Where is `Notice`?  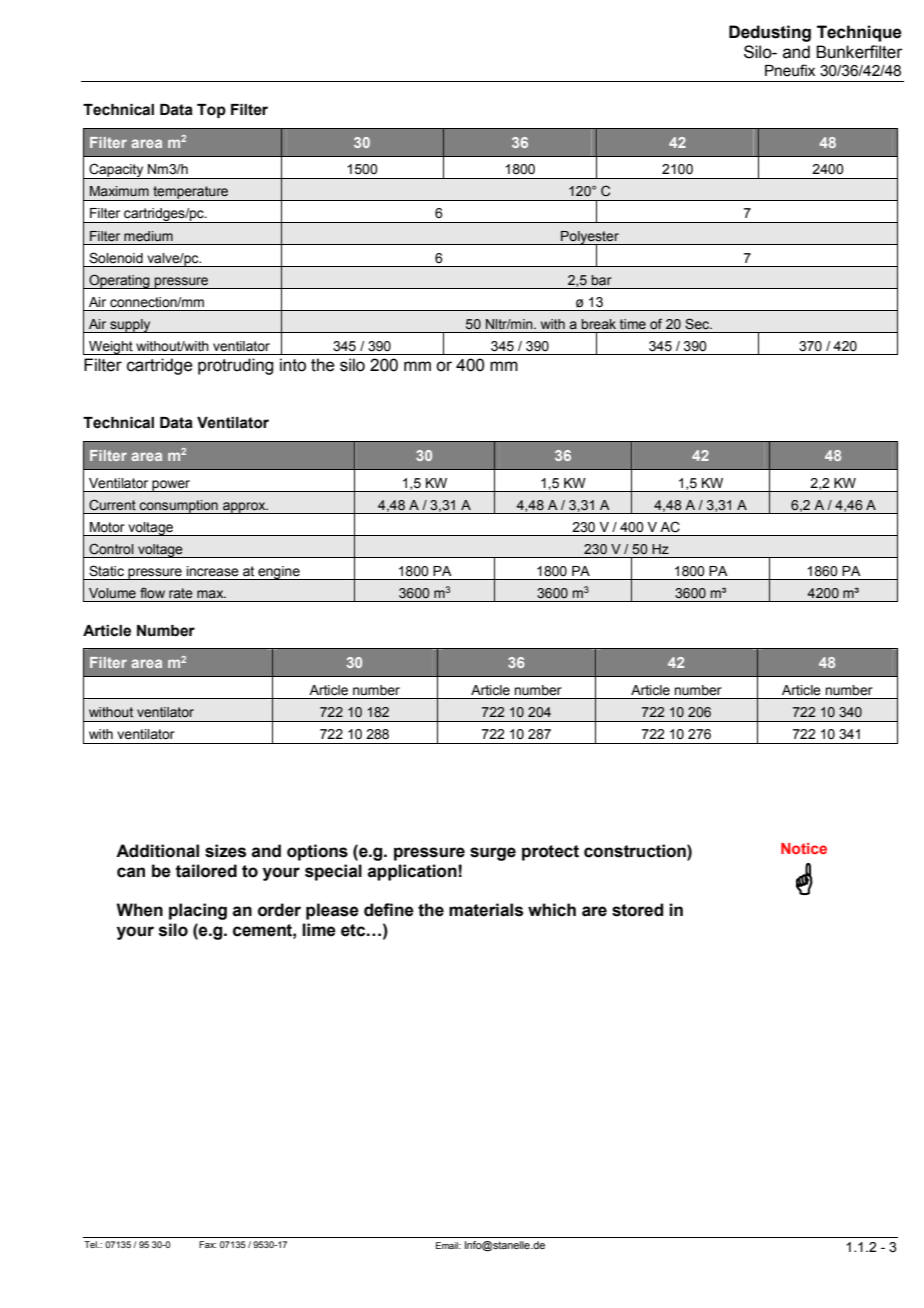 Notice is located at coordinates (804, 848).
